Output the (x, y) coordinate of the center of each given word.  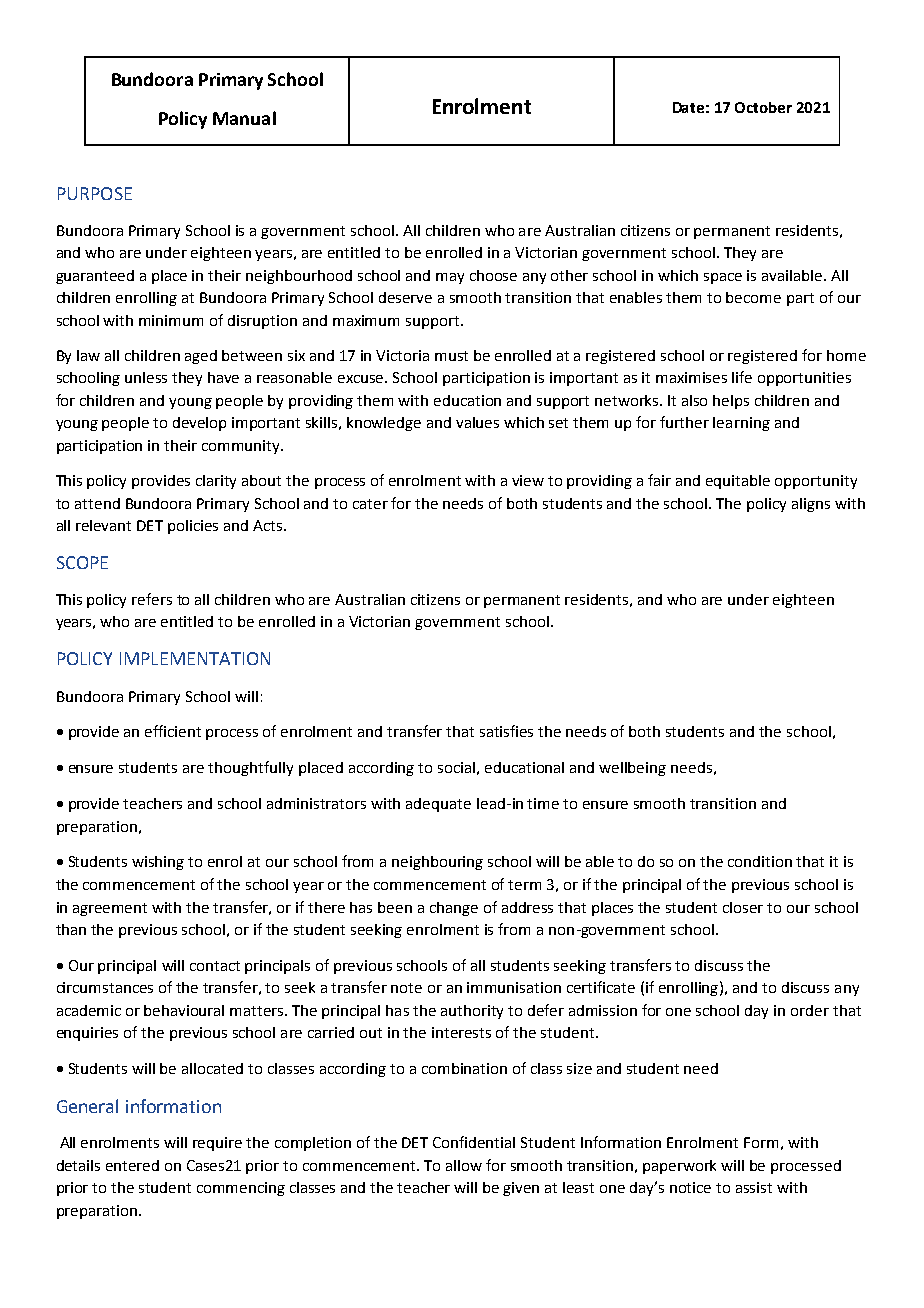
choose (493, 275)
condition (760, 861)
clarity (216, 482)
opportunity (816, 482)
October (763, 107)
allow (464, 1165)
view (528, 480)
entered (132, 1165)
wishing (158, 863)
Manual (244, 118)
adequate (438, 805)
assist (754, 1187)
